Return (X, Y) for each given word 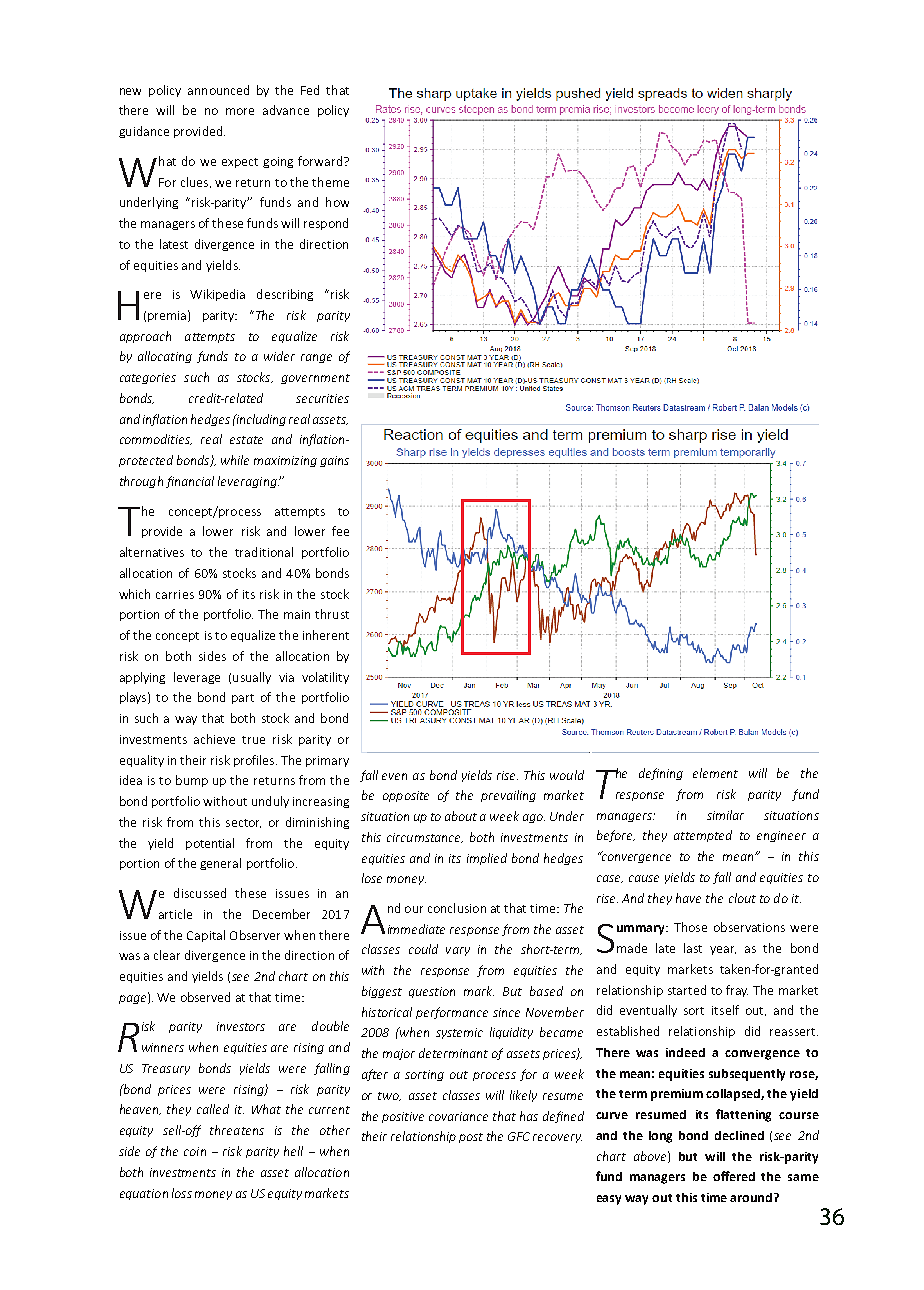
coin (195, 1151)
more (240, 111)
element (715, 773)
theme (330, 182)
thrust (332, 614)
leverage (197, 678)
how (337, 202)
